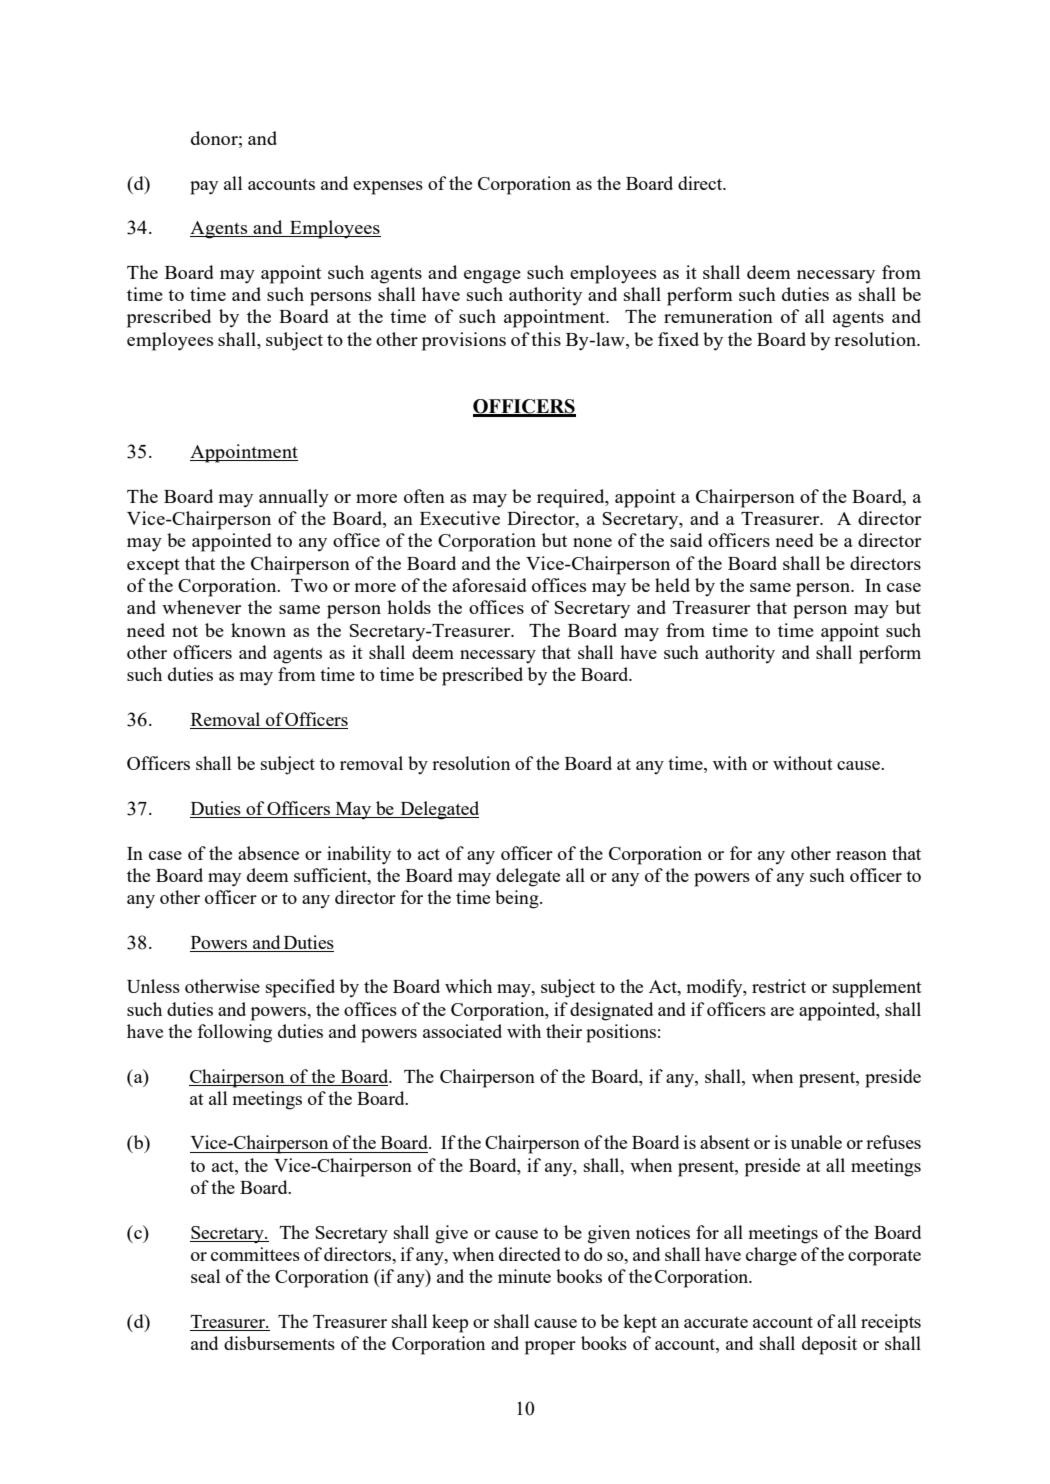  I want to click on held, so click(672, 585).
